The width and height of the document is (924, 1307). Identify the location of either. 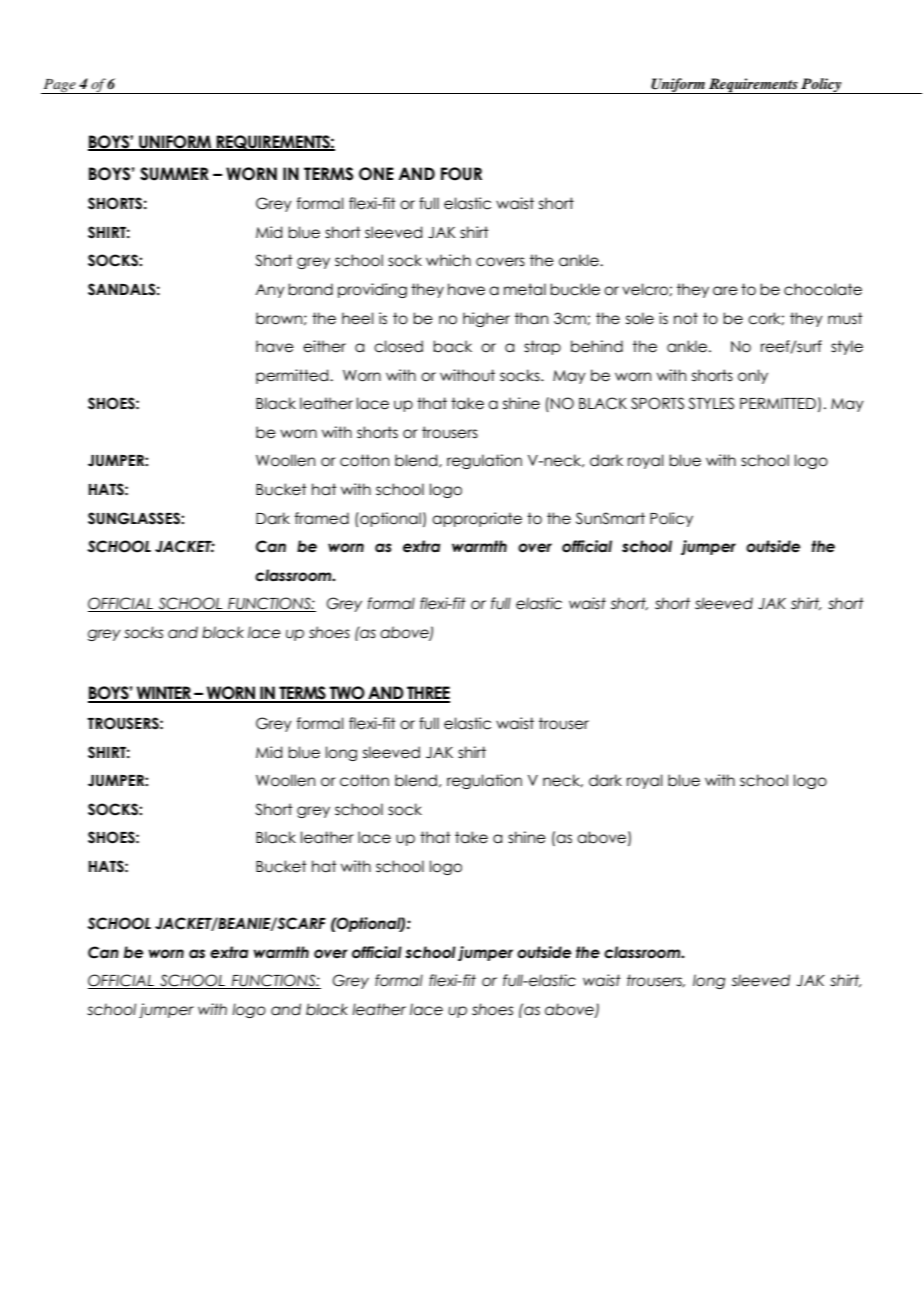
(324, 346).
